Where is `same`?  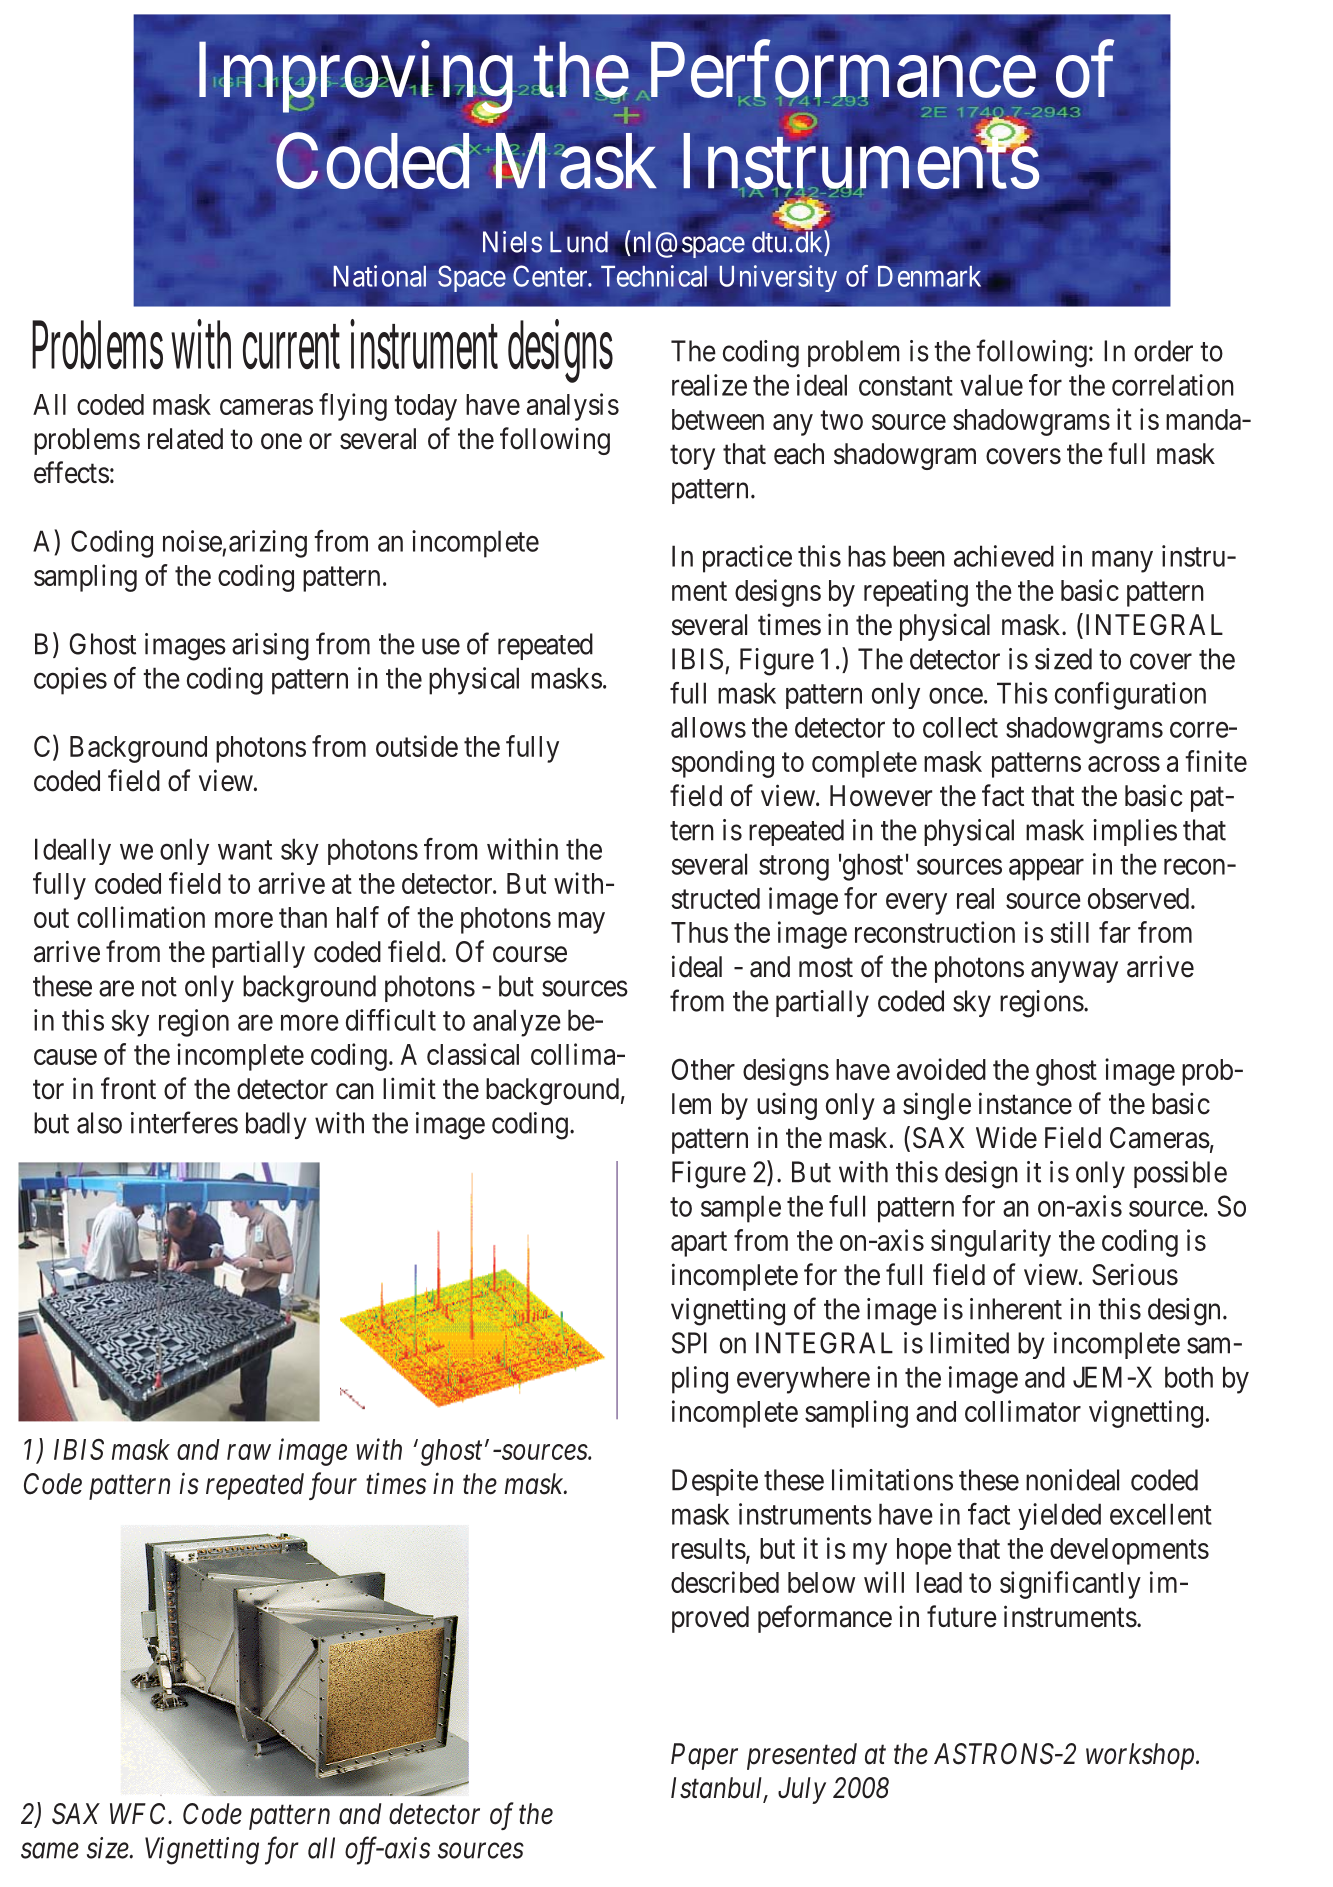
same is located at coordinates (50, 1851).
